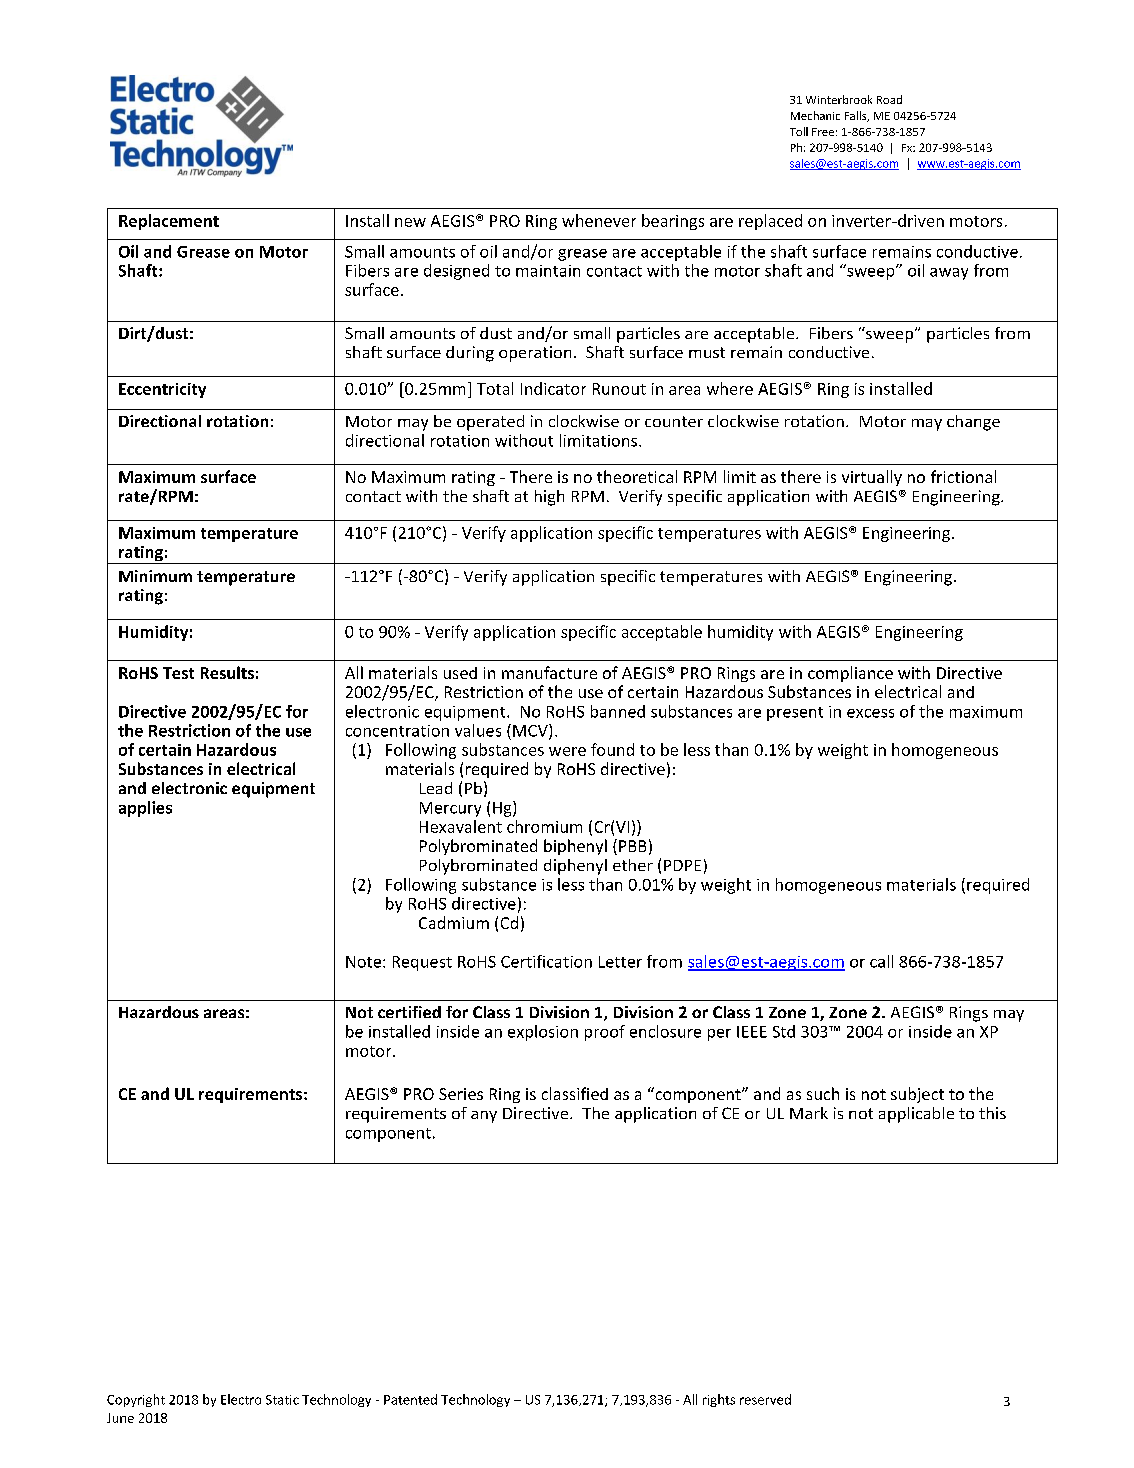 The height and width of the page is (1468, 1134). I want to click on Road, so click(889, 99).
